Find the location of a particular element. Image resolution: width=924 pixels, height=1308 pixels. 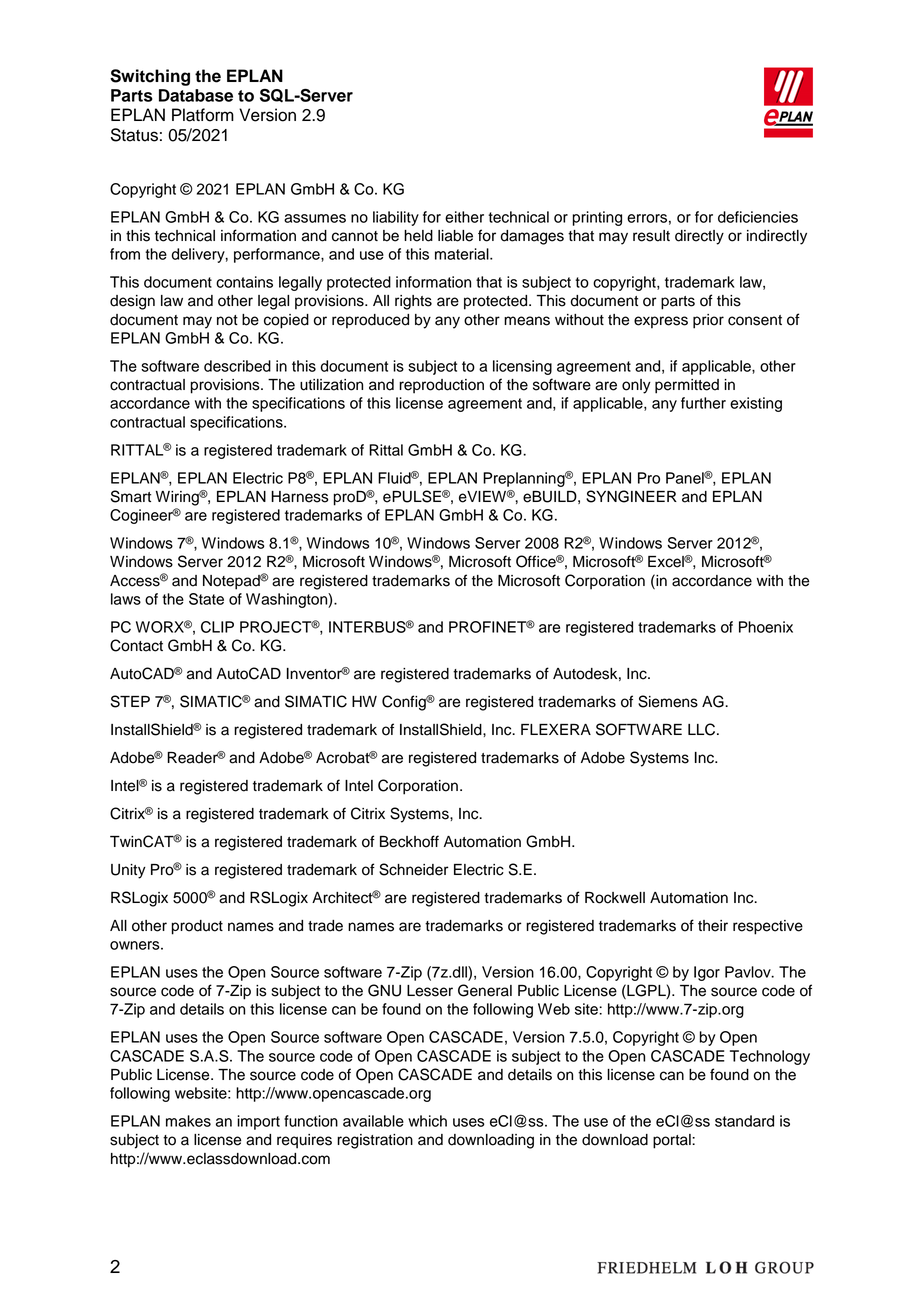

makes is located at coordinates (188, 1121).
